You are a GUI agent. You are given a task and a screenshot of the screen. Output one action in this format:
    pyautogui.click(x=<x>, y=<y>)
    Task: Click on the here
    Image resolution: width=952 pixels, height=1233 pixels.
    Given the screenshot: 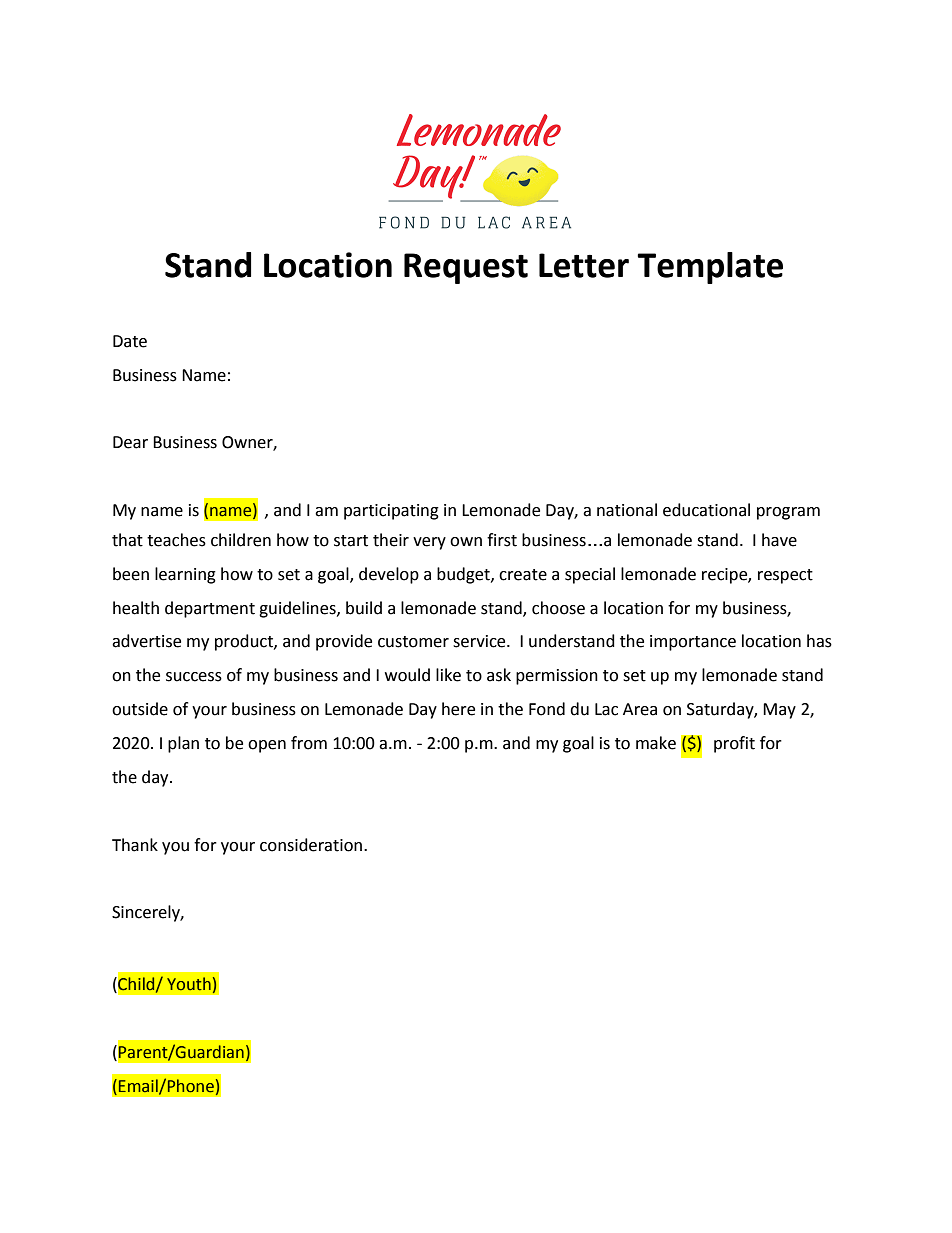 What is the action you would take?
    pyautogui.click(x=458, y=709)
